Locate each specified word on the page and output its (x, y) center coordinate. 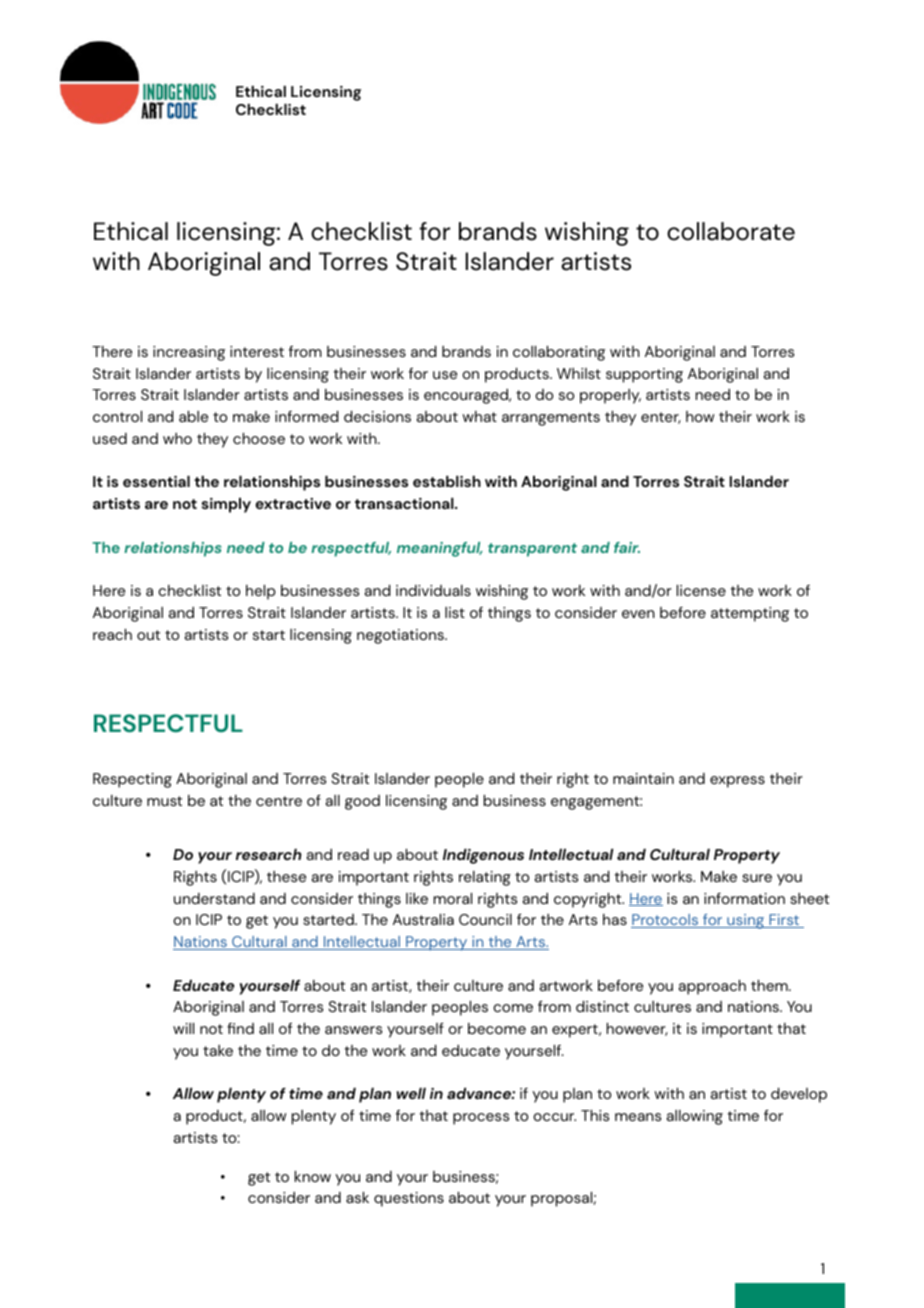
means (638, 1117)
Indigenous (483, 856)
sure (757, 878)
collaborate (731, 231)
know (313, 1176)
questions (409, 1199)
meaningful (440, 549)
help (261, 592)
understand (214, 898)
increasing (189, 353)
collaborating (559, 353)
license (701, 590)
